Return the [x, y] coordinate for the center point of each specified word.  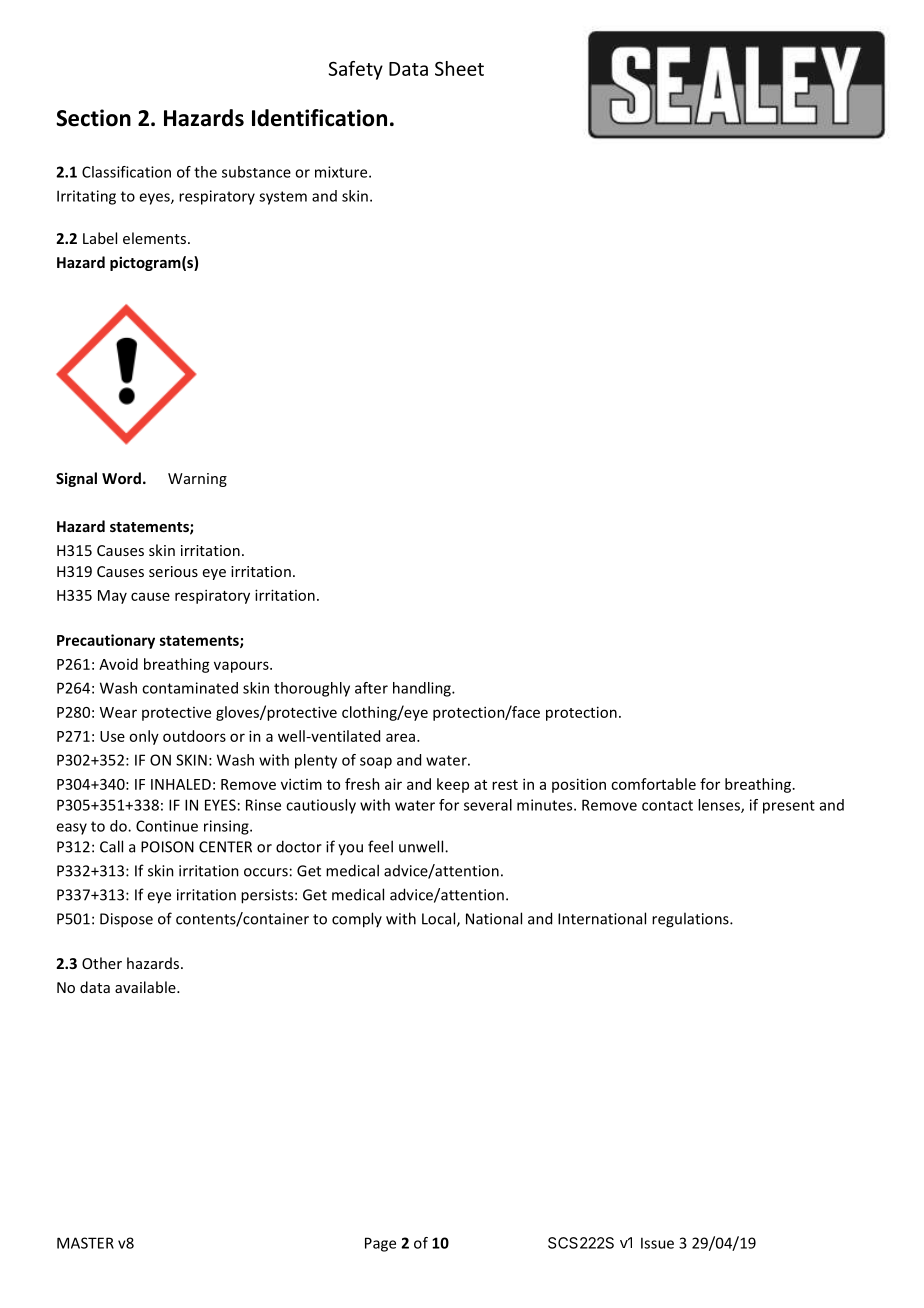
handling [423, 689]
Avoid [118, 664]
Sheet [459, 68]
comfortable [653, 784]
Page [380, 1244]
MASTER [85, 1243]
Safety [356, 70]
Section [93, 118]
